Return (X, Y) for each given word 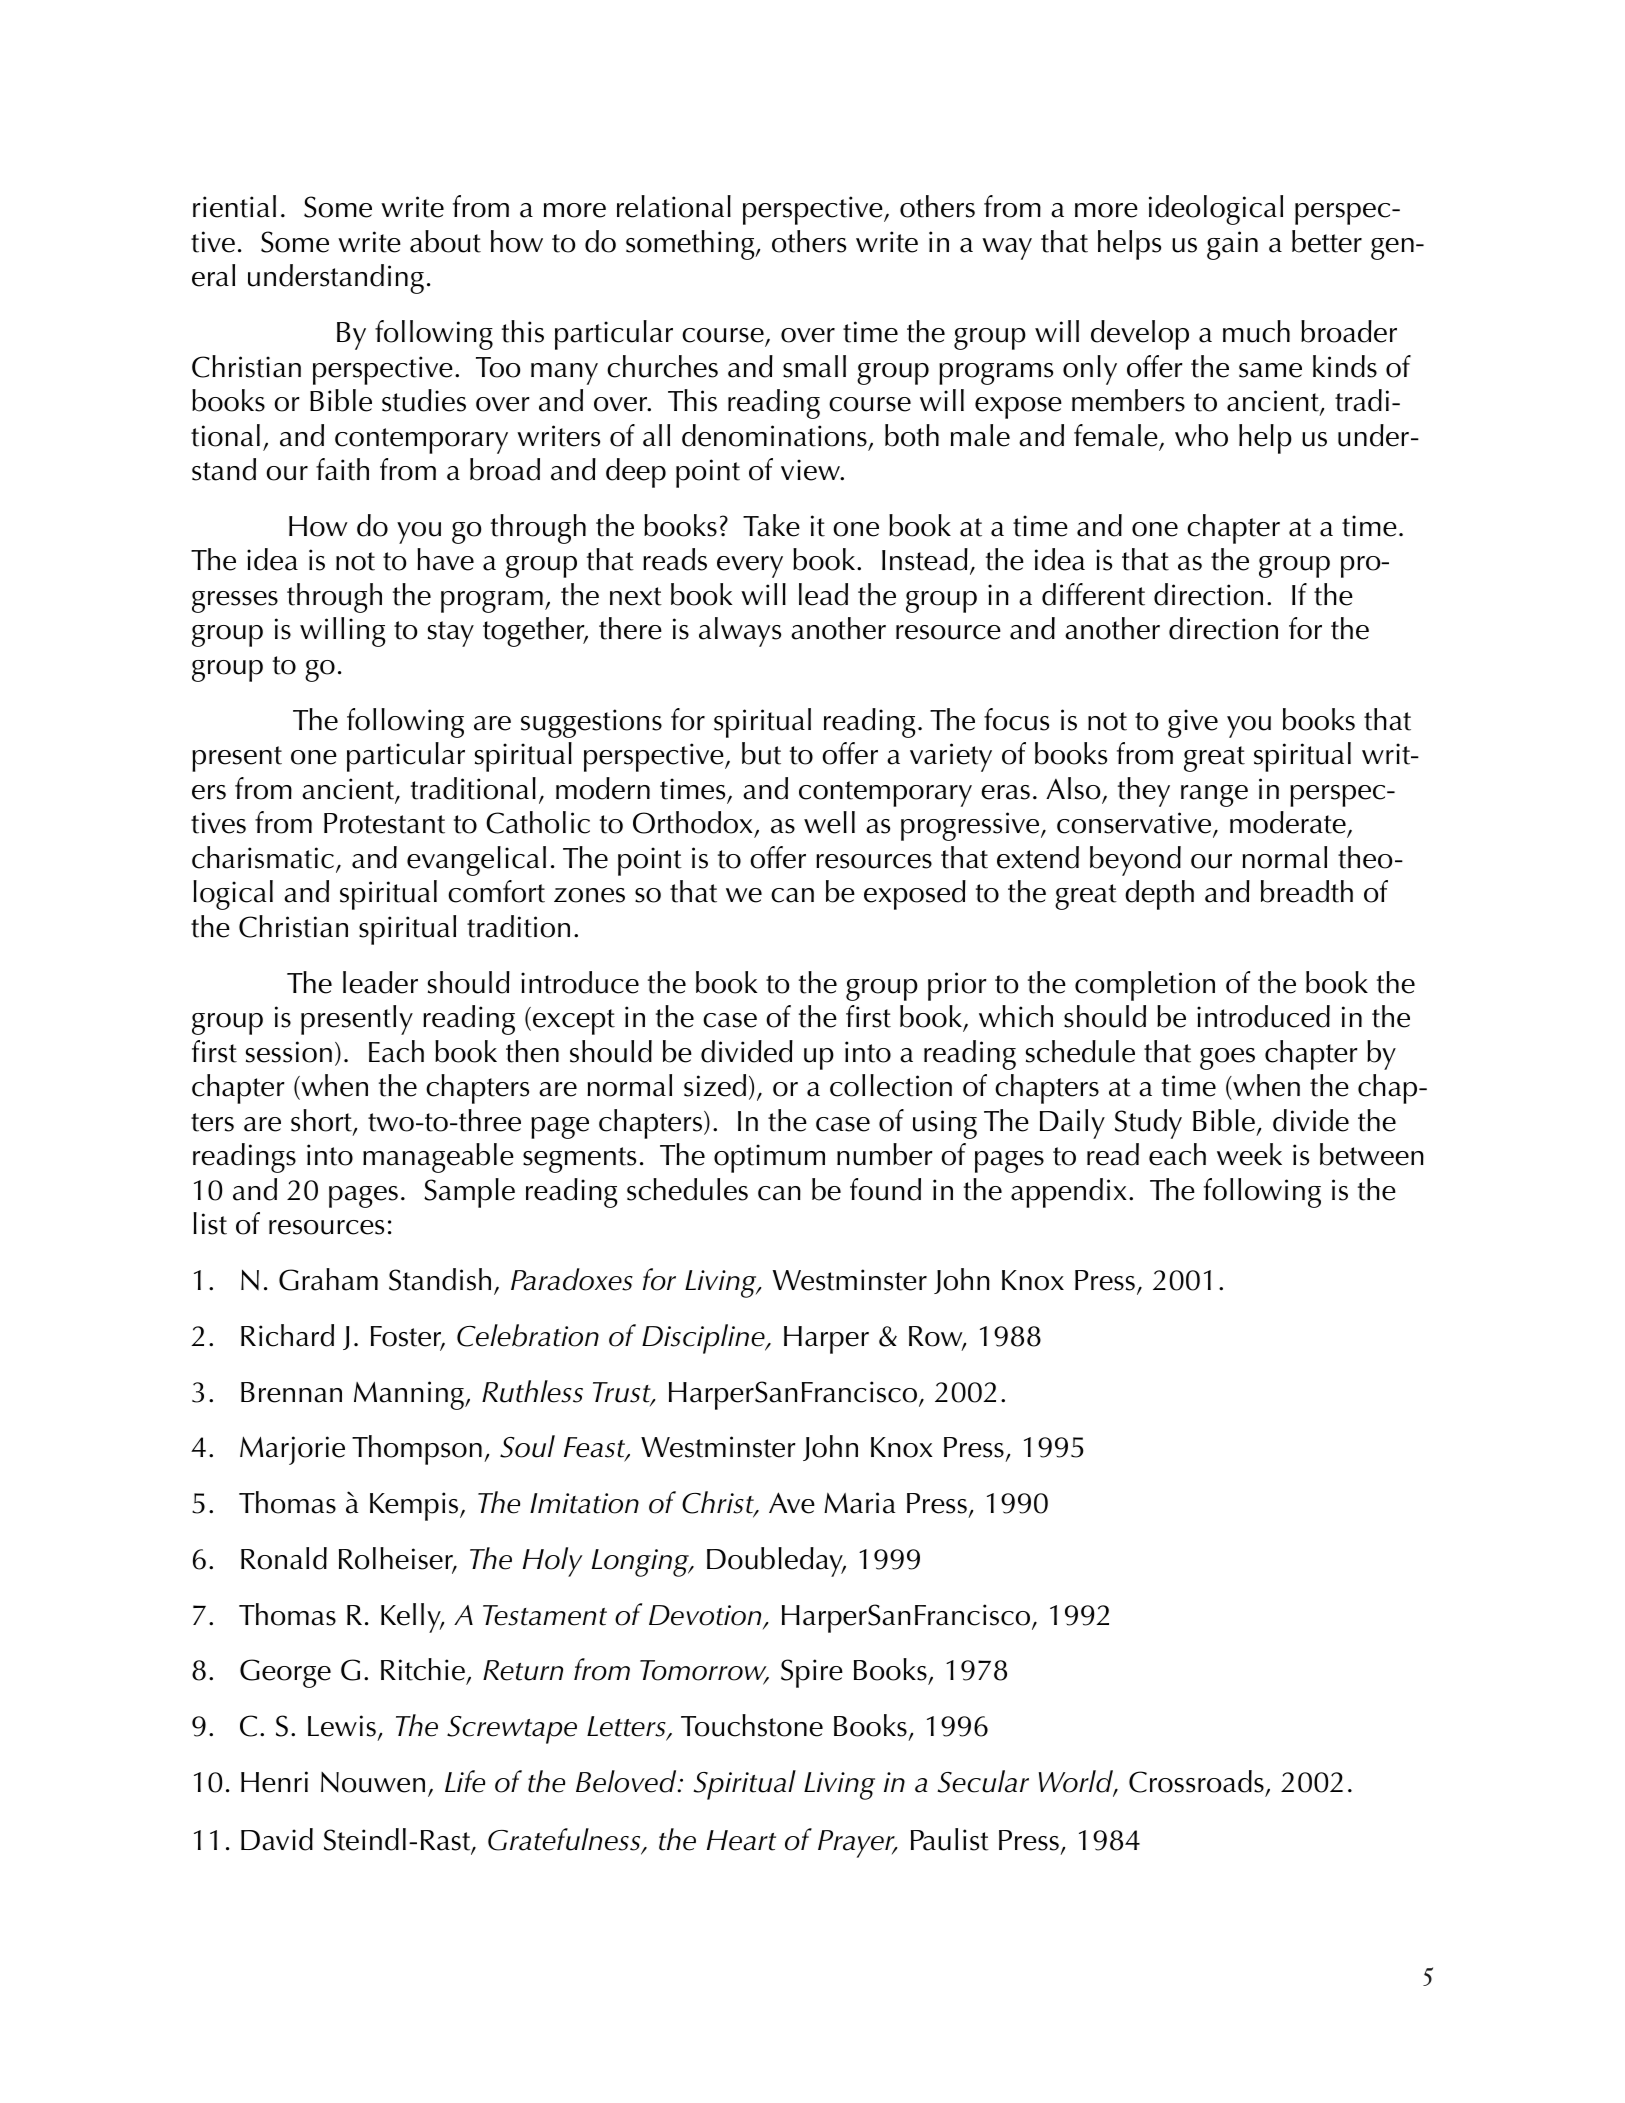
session (289, 1052)
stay (451, 634)
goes (1227, 1059)
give (1193, 723)
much (1256, 331)
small (814, 366)
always (740, 632)
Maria (860, 1503)
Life (465, 1781)
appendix (1069, 1193)
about (445, 241)
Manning (410, 1395)
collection (891, 1085)
